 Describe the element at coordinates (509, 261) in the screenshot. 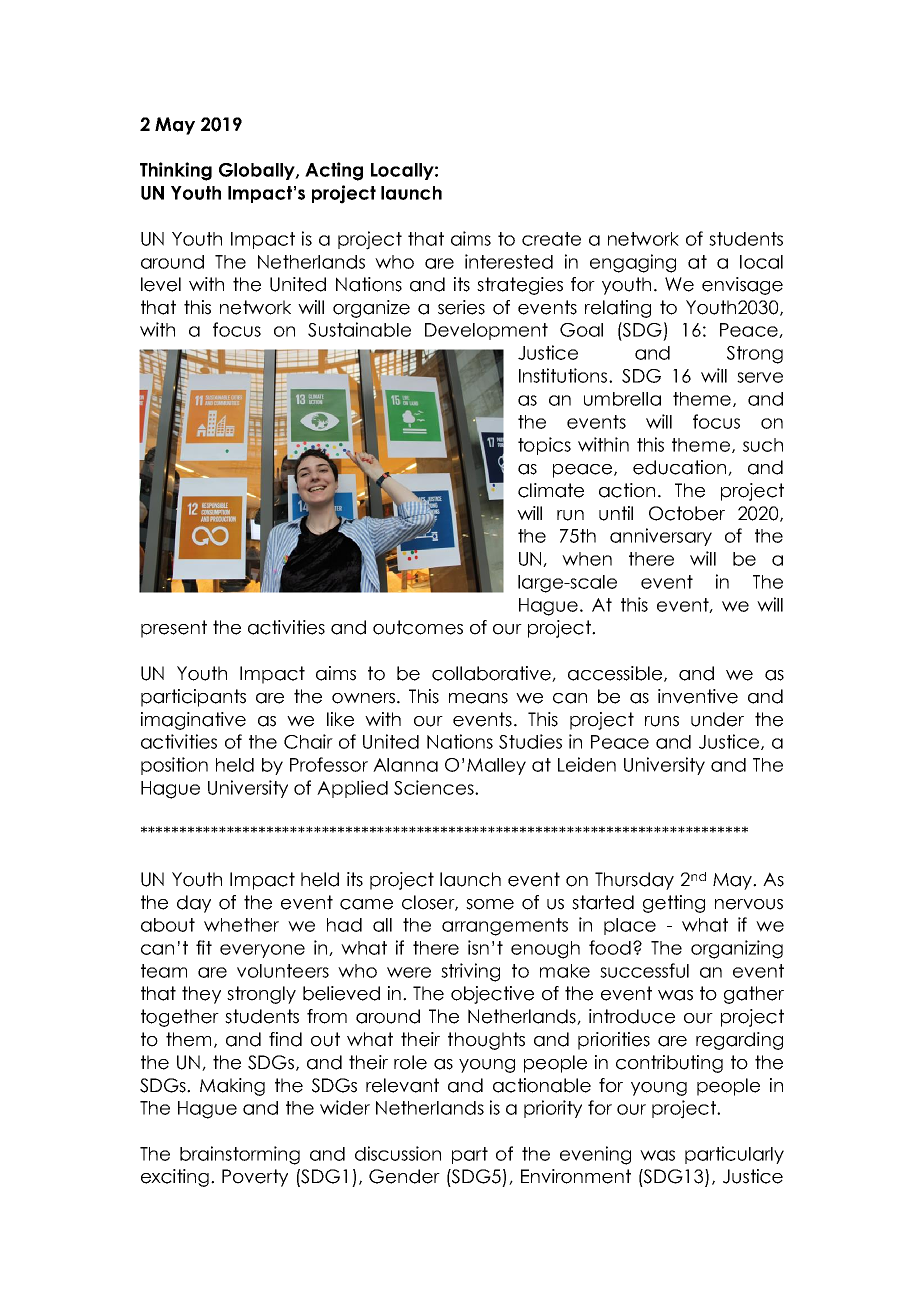

I see `interested` at that location.
